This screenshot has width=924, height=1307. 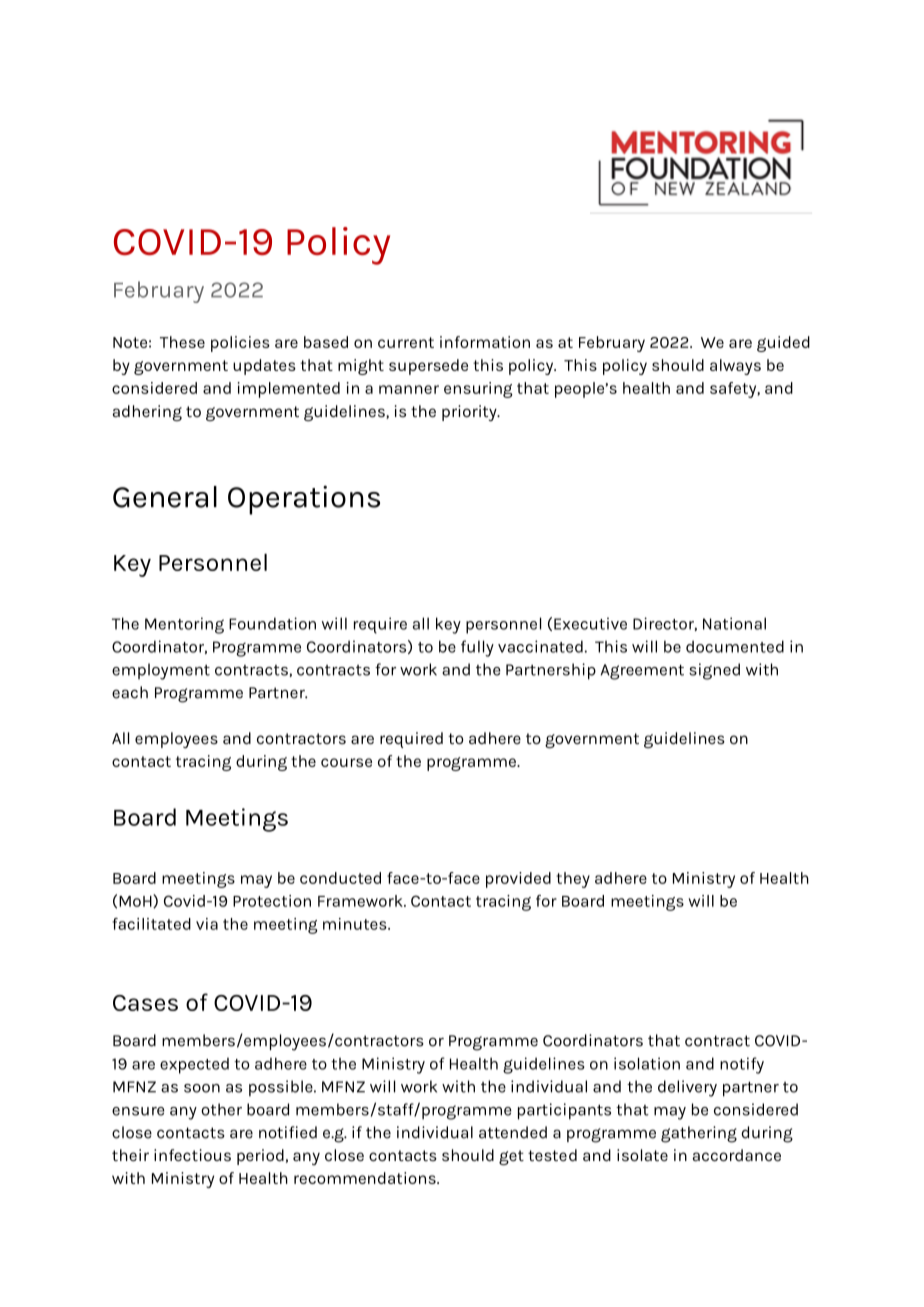 What do you see at coordinates (735, 367) in the screenshot?
I see `always` at bounding box center [735, 367].
